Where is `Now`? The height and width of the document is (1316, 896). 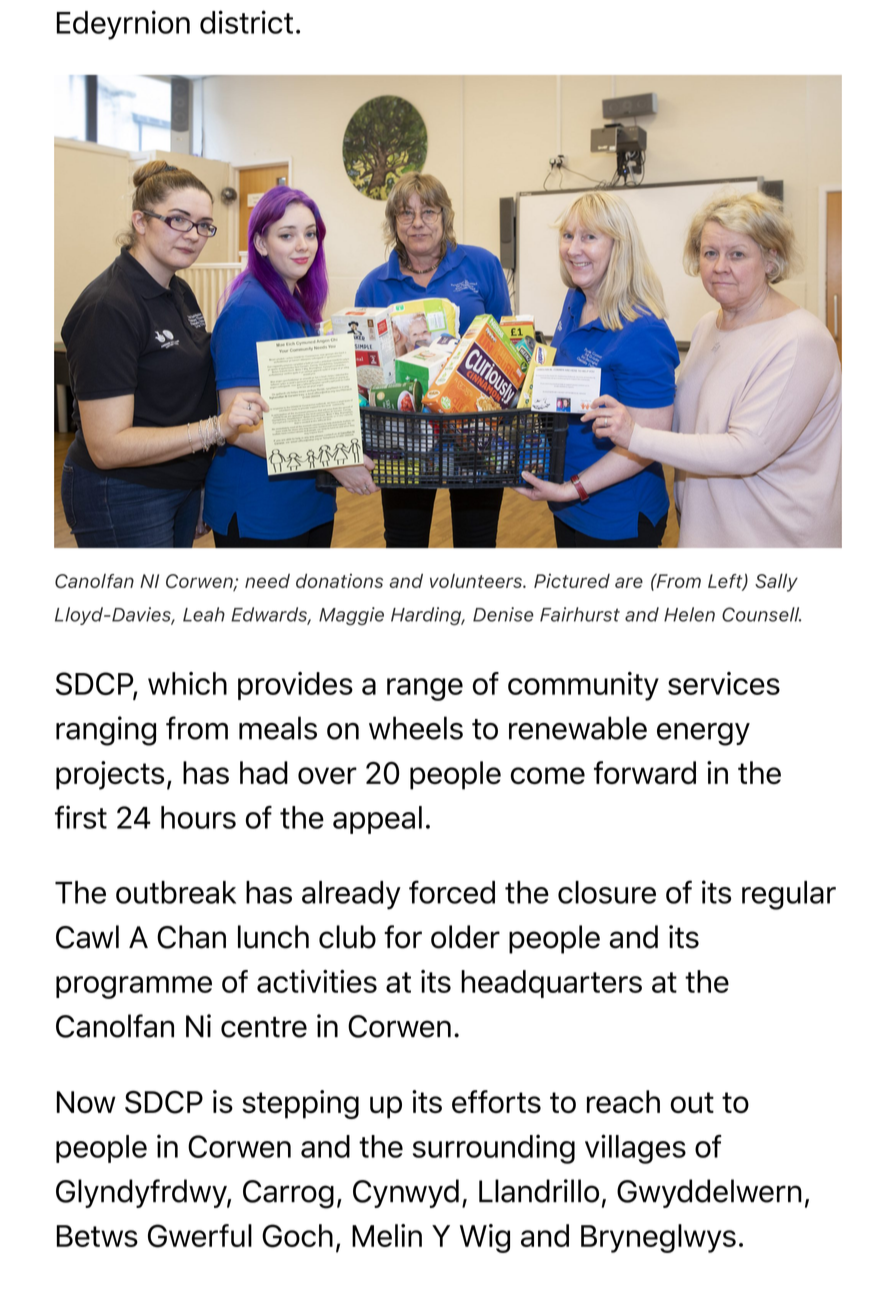 Now is located at coordinates (86, 1102).
